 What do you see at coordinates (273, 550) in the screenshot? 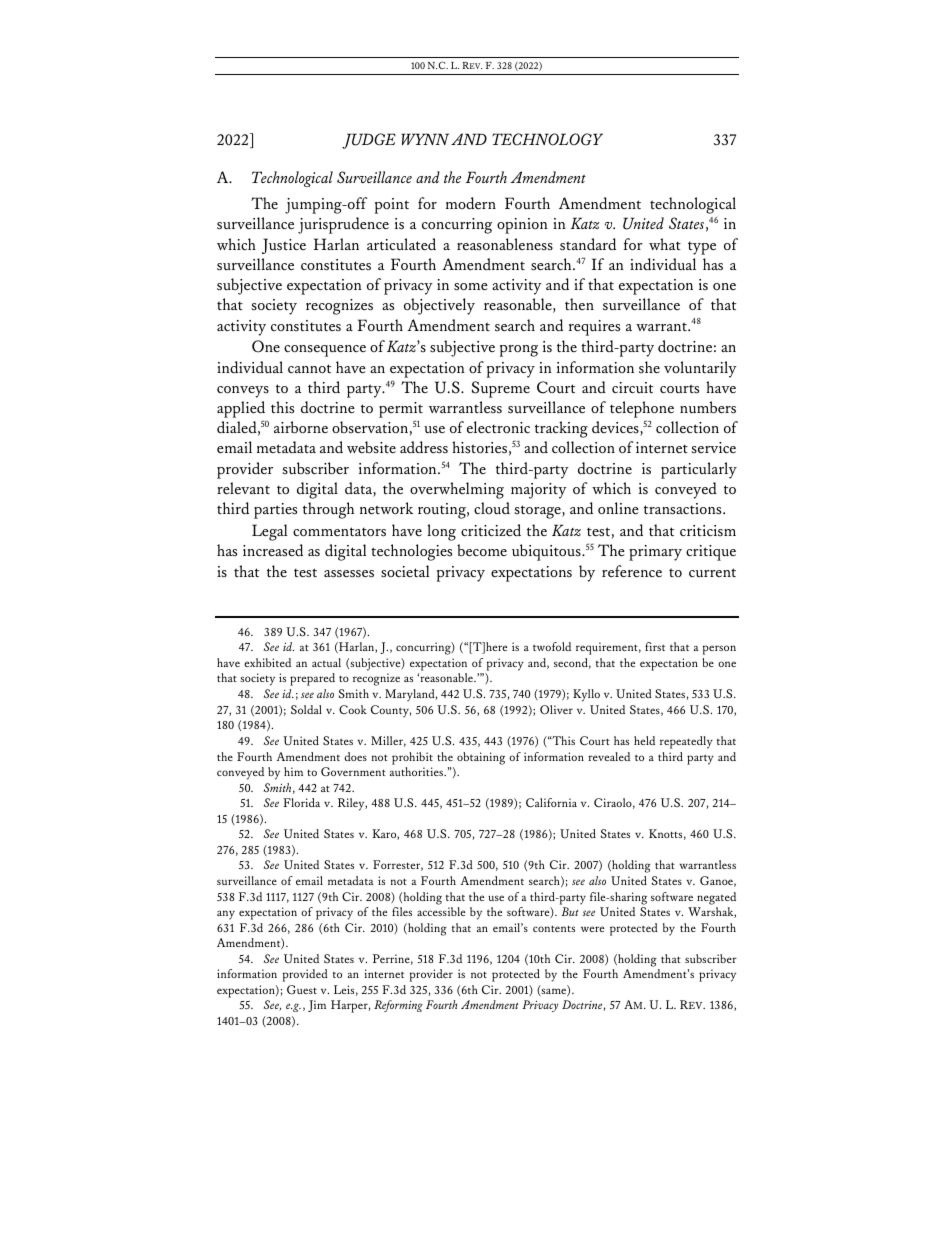
I see `increased` at bounding box center [273, 550].
